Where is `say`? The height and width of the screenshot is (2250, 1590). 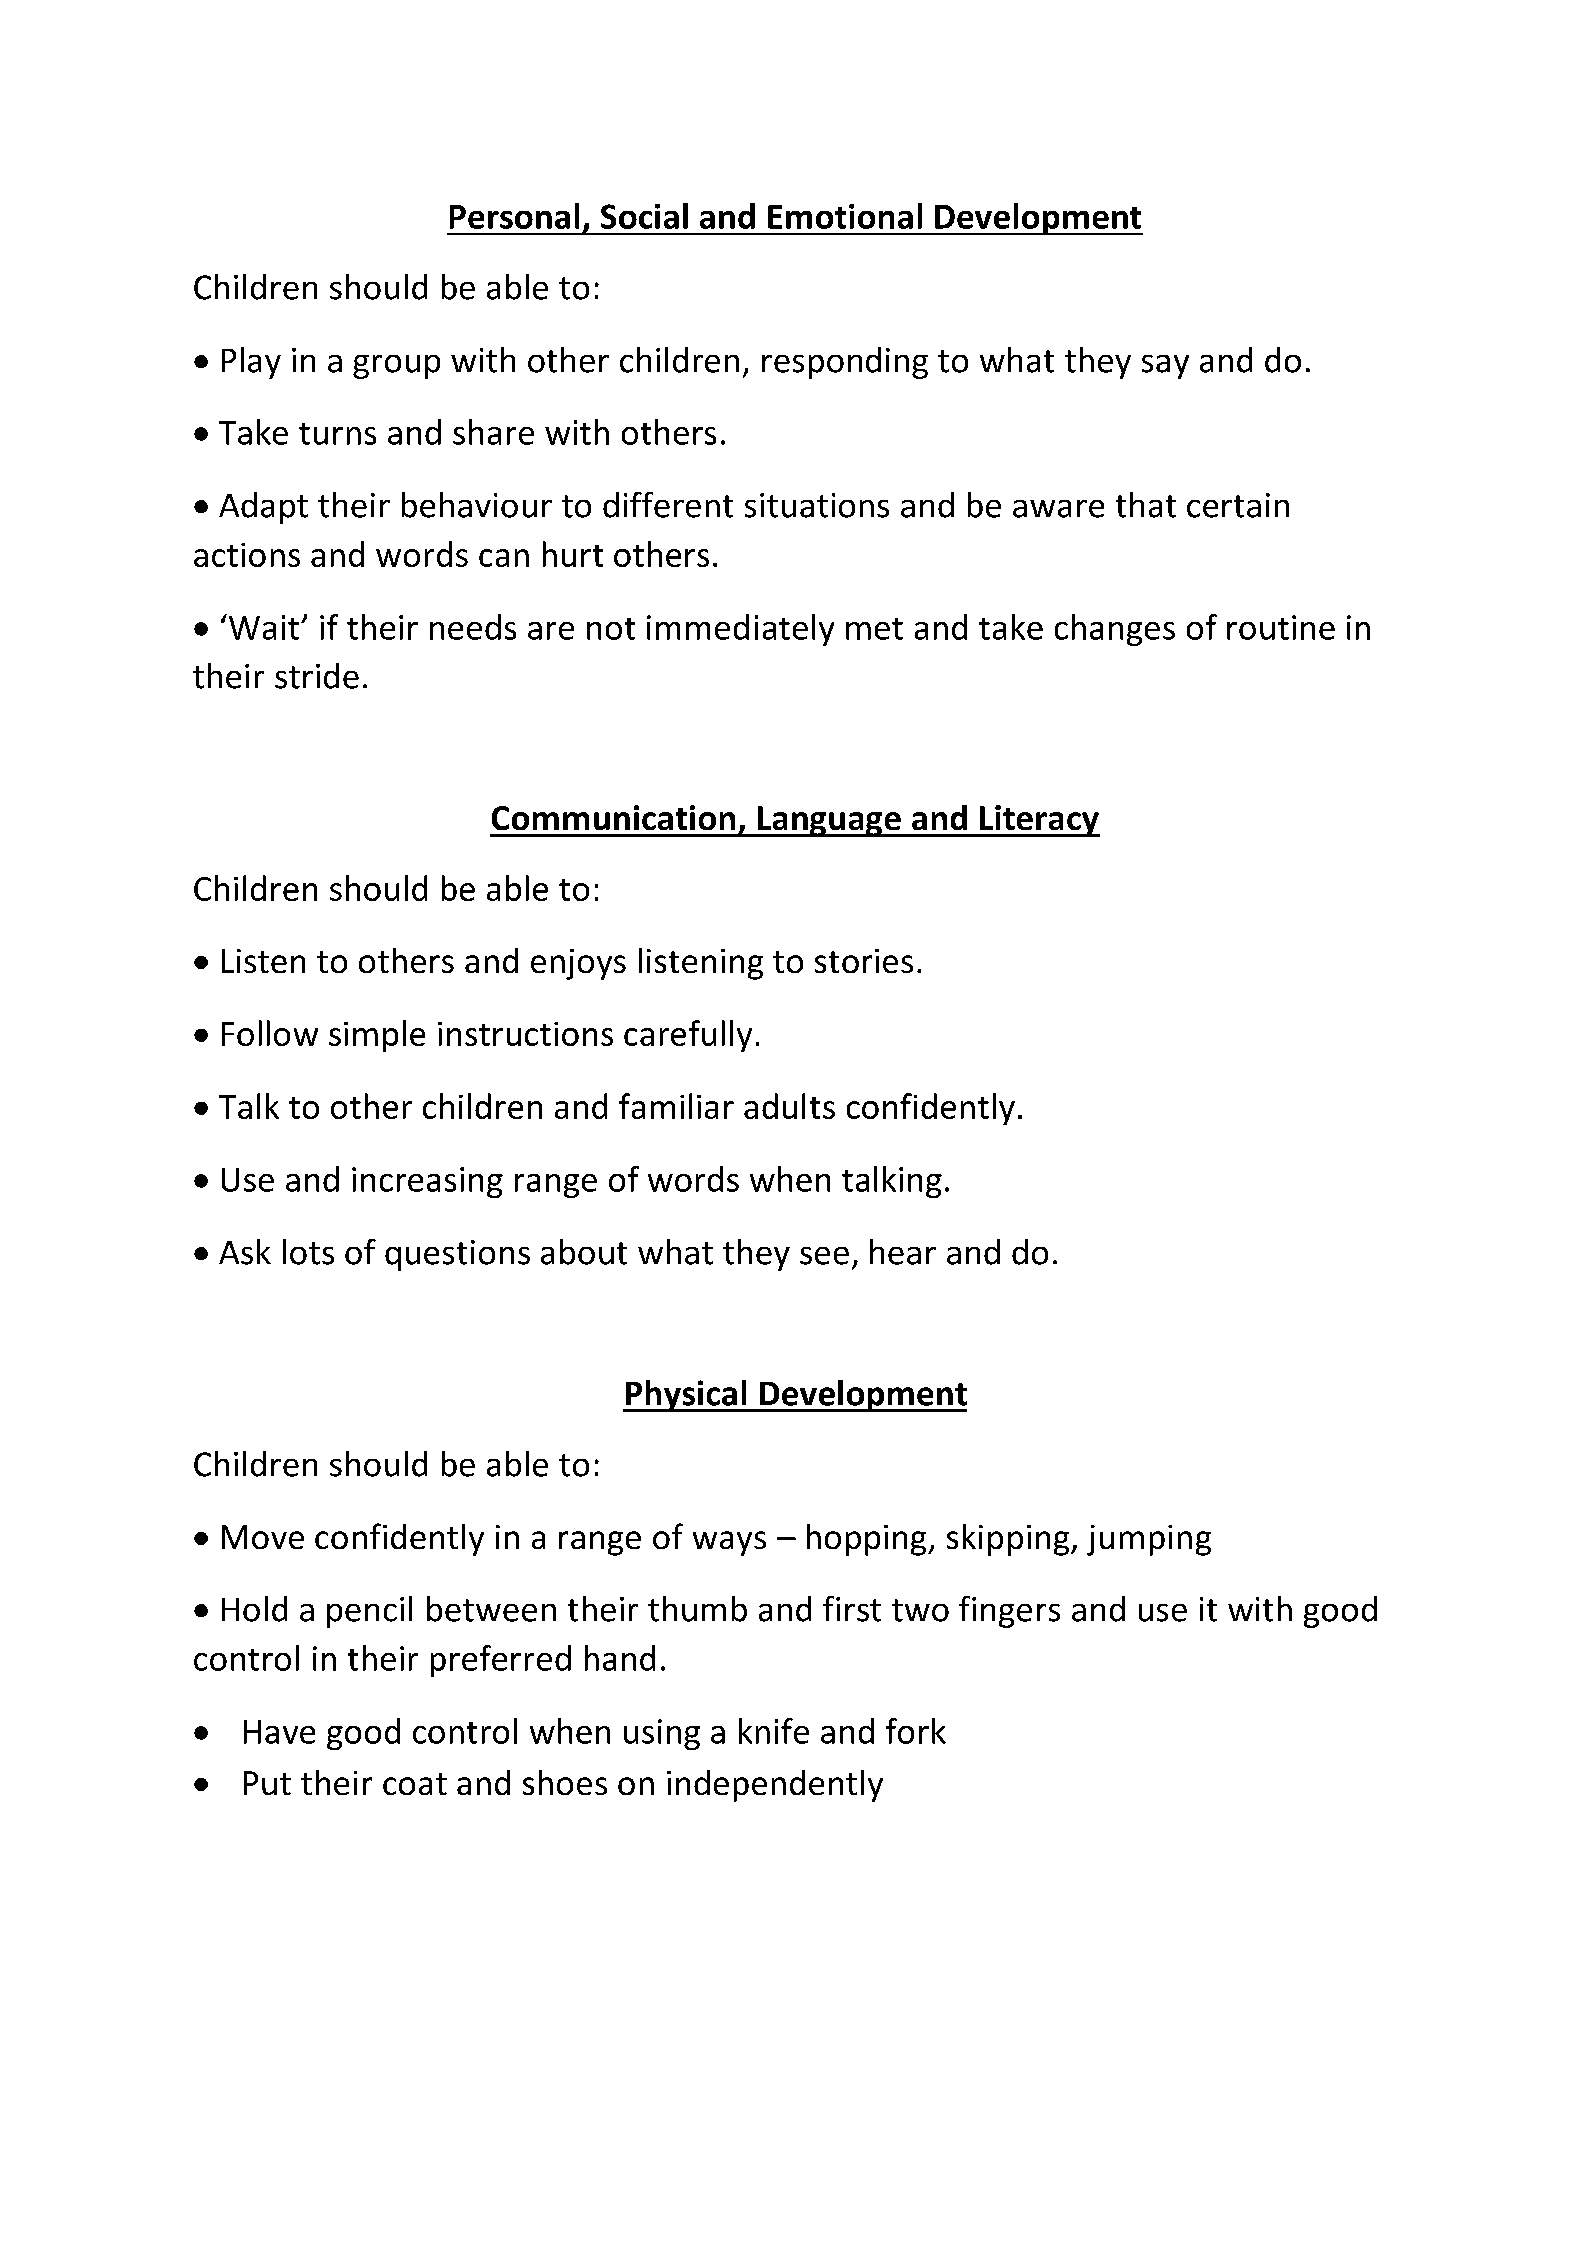
say is located at coordinates (1165, 367).
